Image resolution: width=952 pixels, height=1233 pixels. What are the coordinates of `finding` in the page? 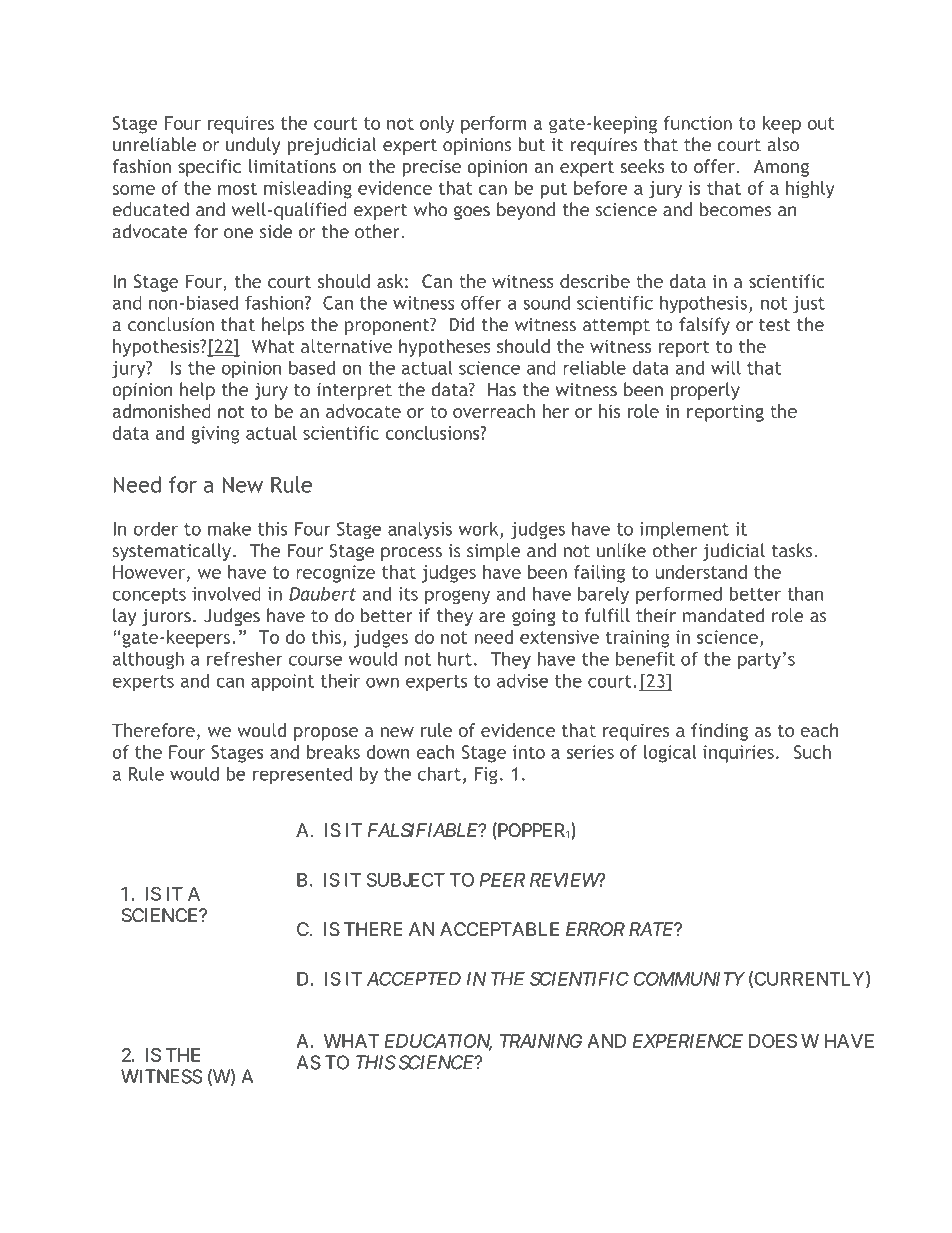 It's located at (719, 732).
